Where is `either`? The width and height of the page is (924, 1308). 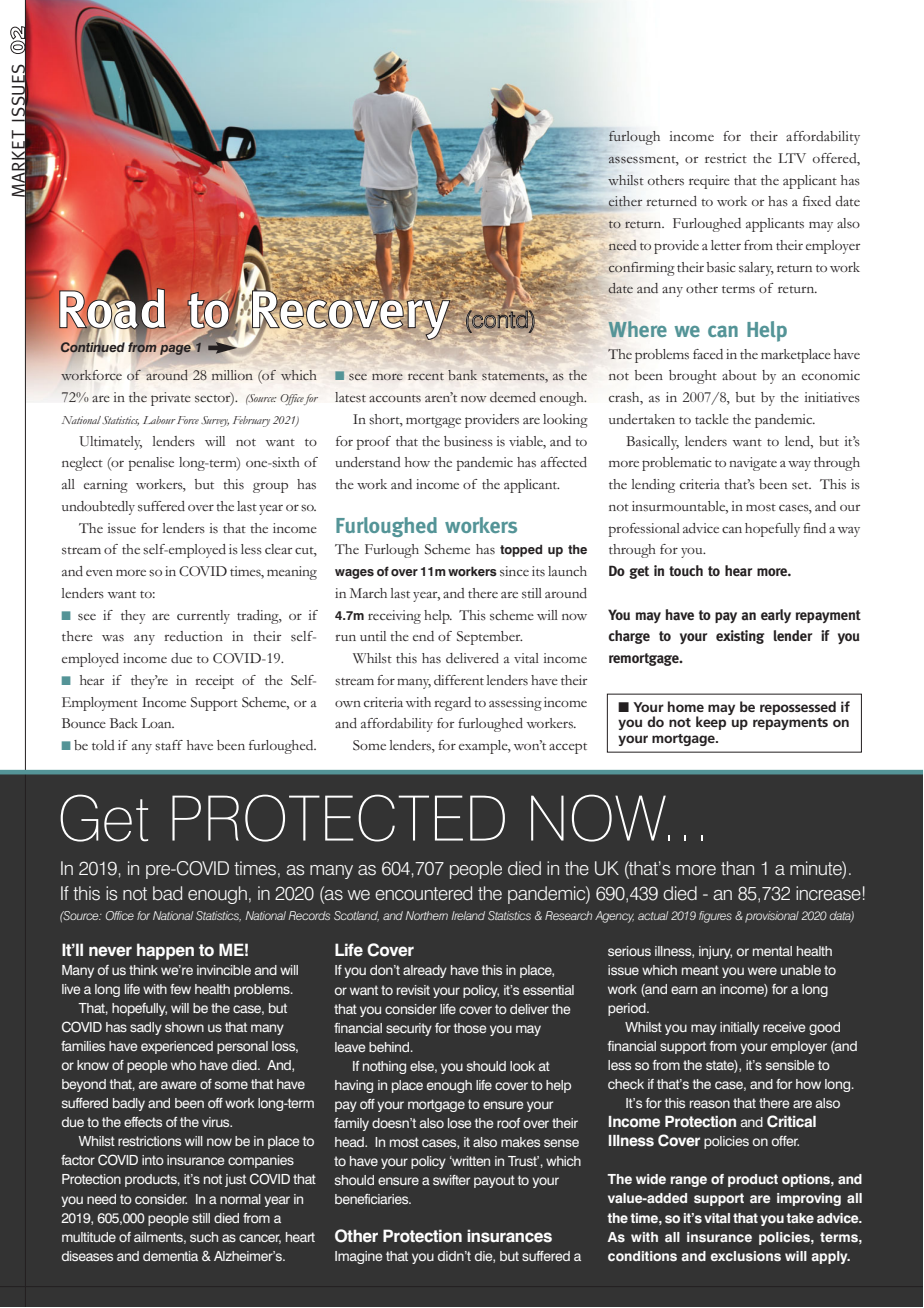
either is located at coordinates (624, 202).
